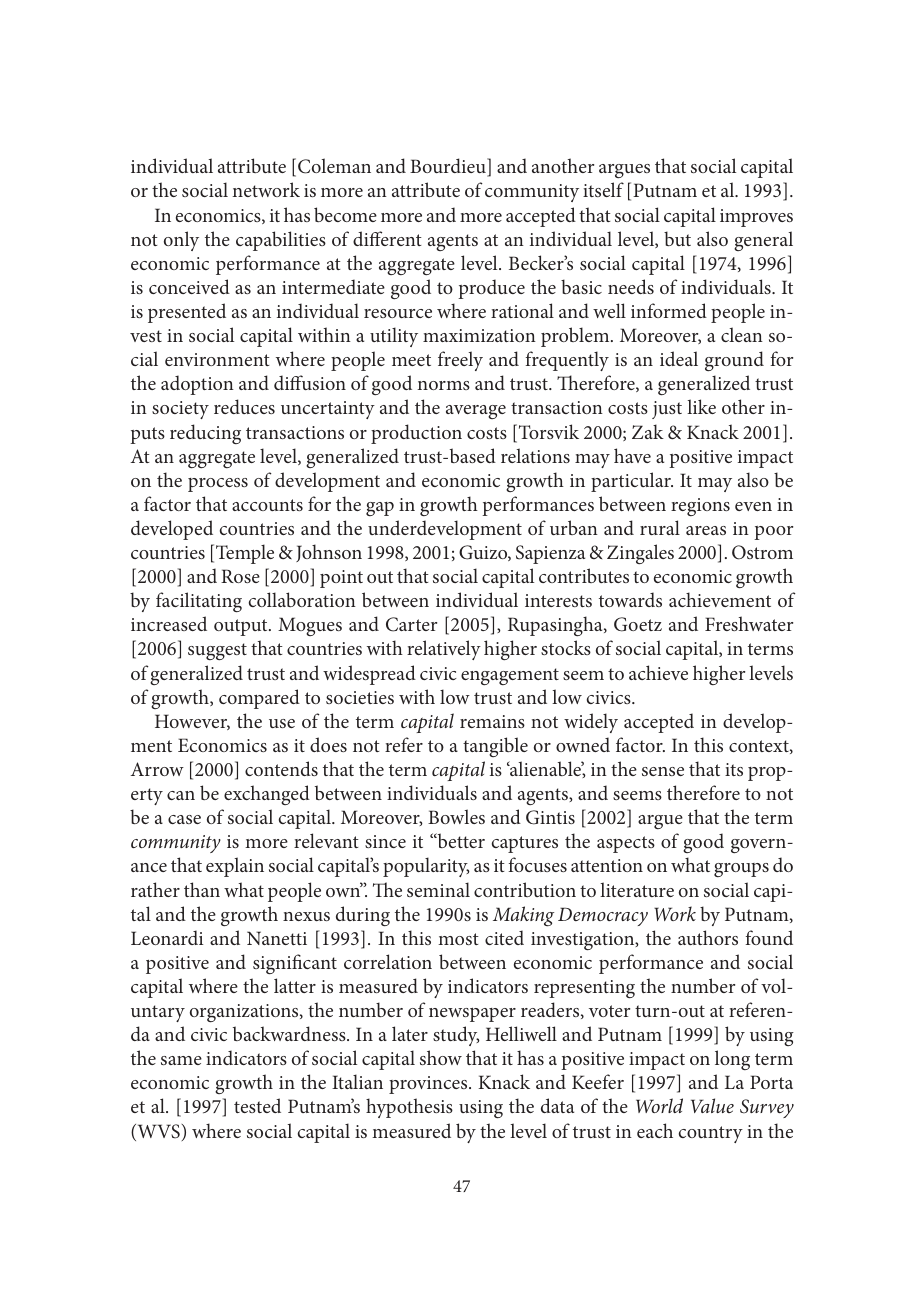 The image size is (924, 1314). Describe the element at coordinates (712, 1105) in the screenshot. I see `Value` at that location.
